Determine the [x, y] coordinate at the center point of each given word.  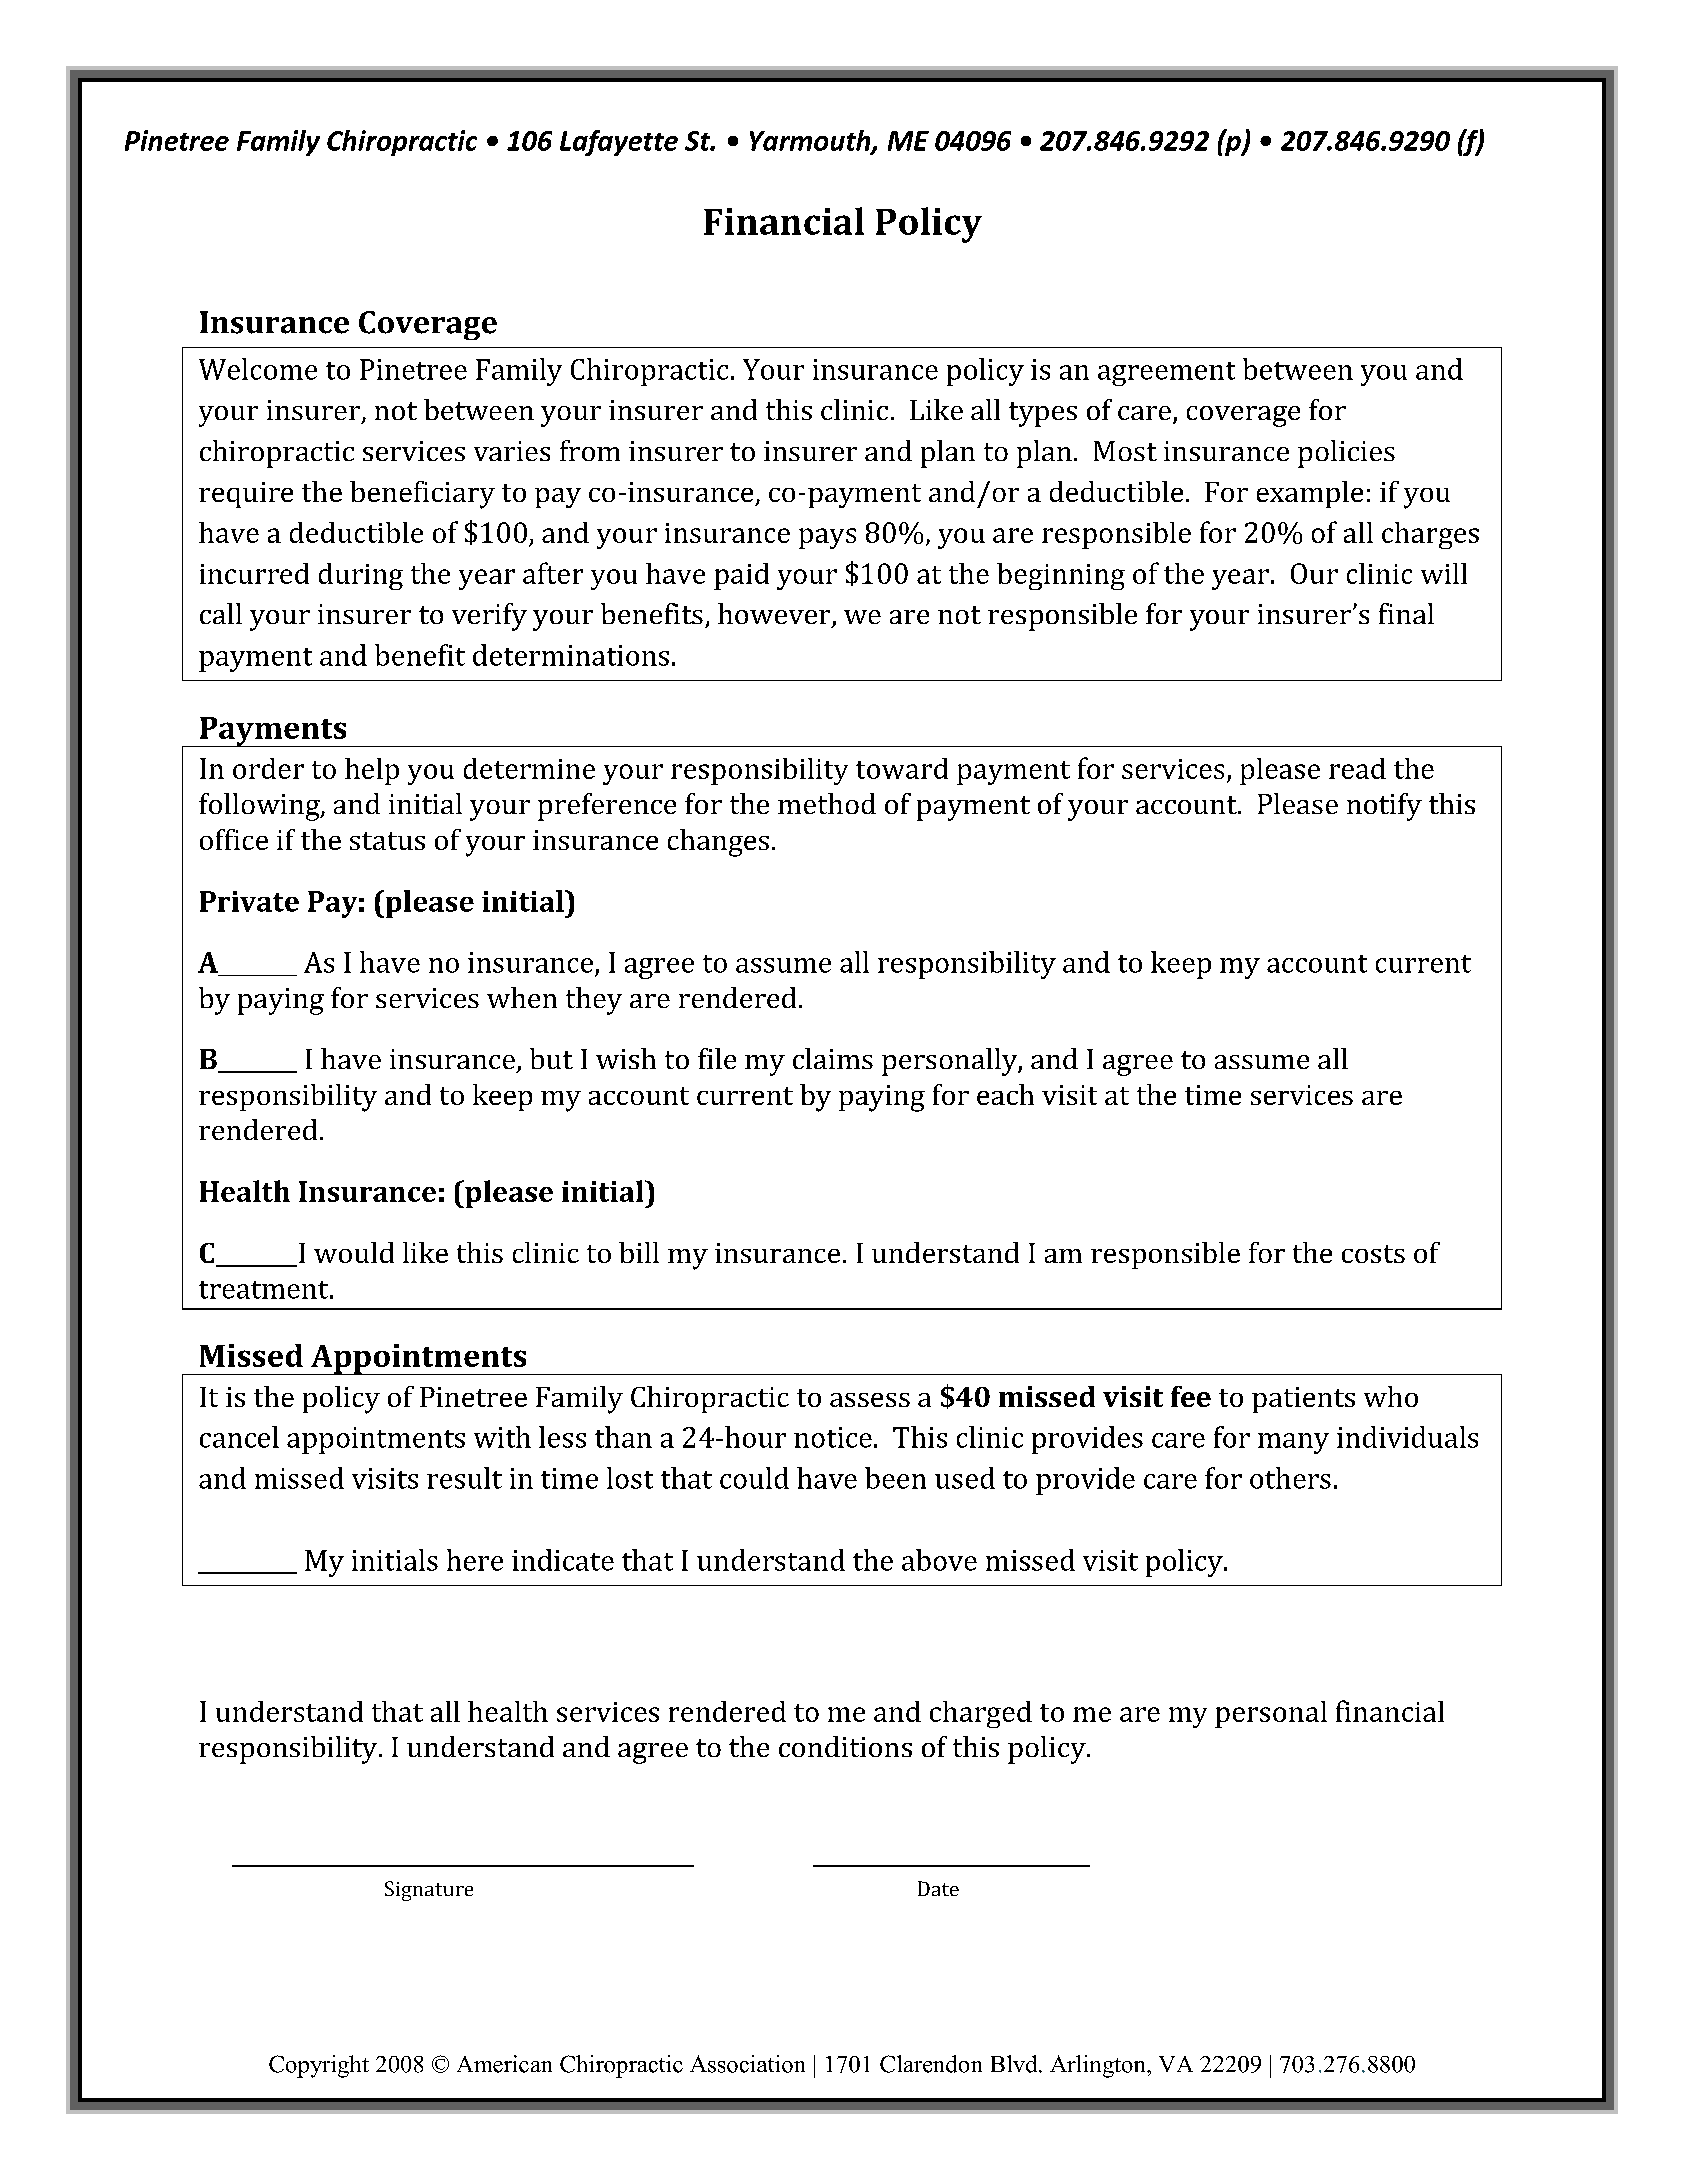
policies [1346, 454]
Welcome [258, 369]
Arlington [1099, 2066]
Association [747, 2064]
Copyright [319, 2066]
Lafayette [619, 143]
